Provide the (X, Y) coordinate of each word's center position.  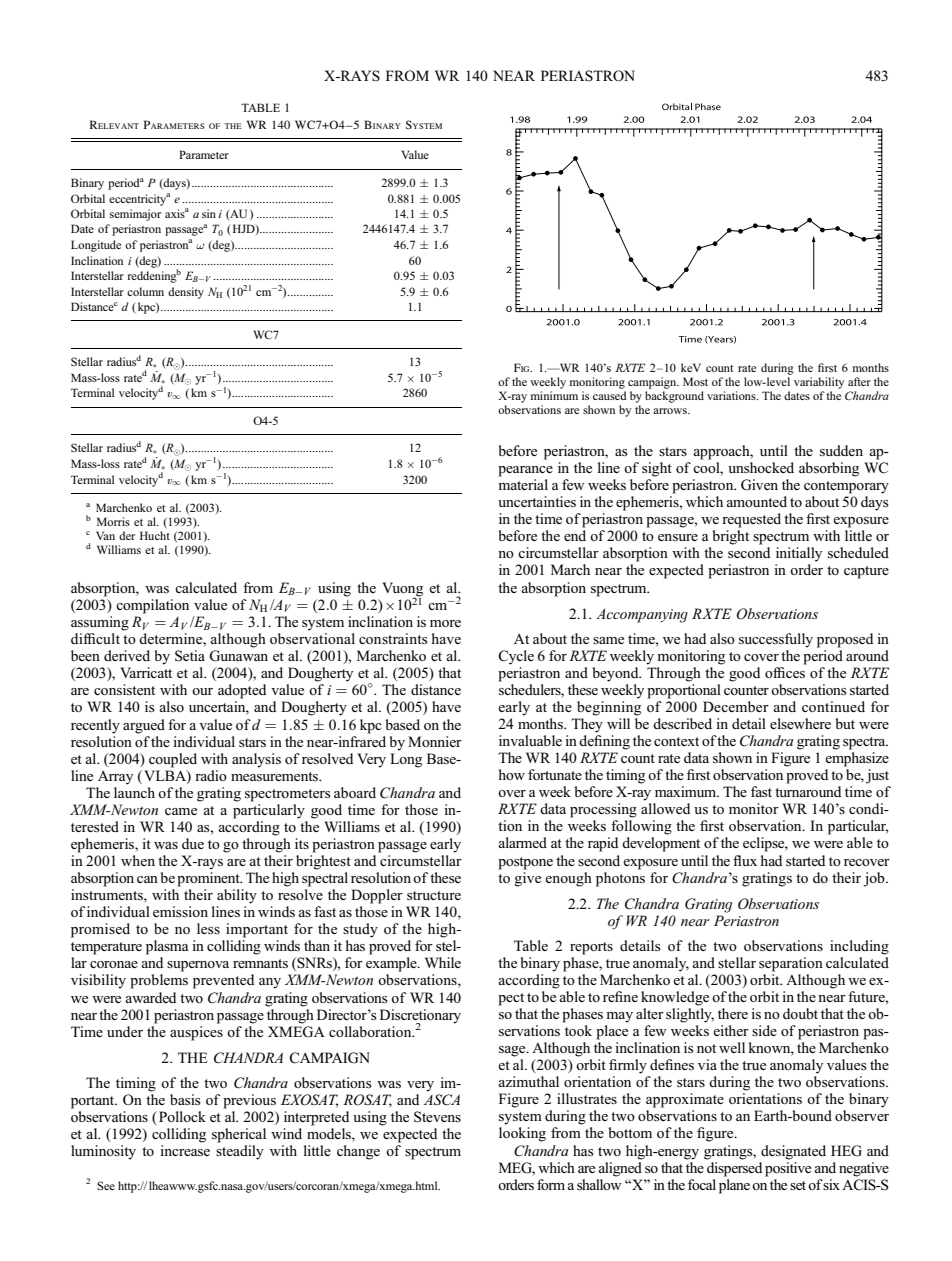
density (186, 293)
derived (127, 655)
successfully (776, 640)
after (859, 381)
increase (185, 1150)
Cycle (516, 657)
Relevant (114, 124)
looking (522, 1134)
